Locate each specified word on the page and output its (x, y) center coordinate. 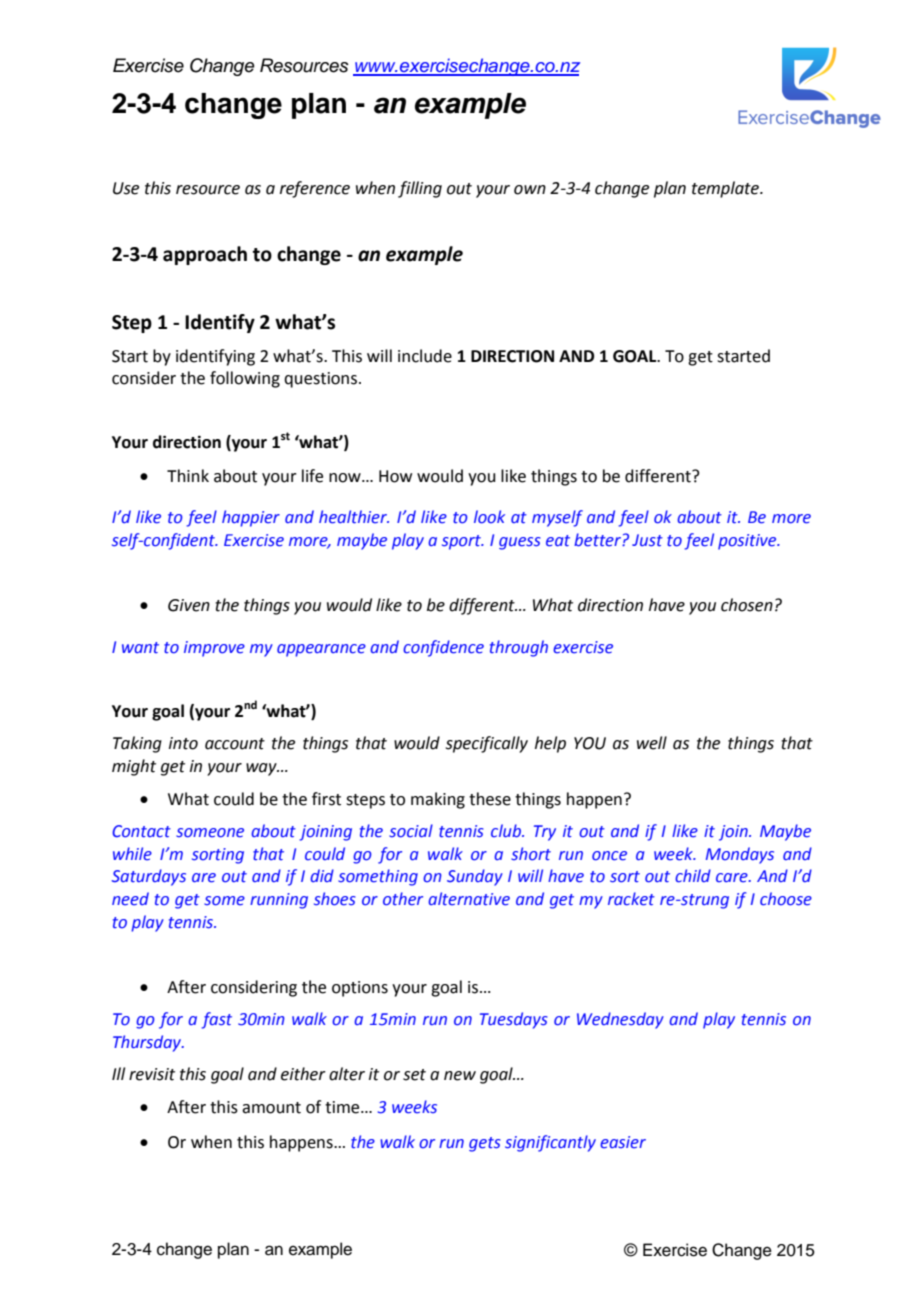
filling (420, 189)
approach (205, 255)
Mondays (740, 855)
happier (251, 518)
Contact (141, 831)
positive (748, 542)
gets (485, 1144)
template (727, 189)
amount (271, 1108)
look (489, 517)
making (438, 800)
